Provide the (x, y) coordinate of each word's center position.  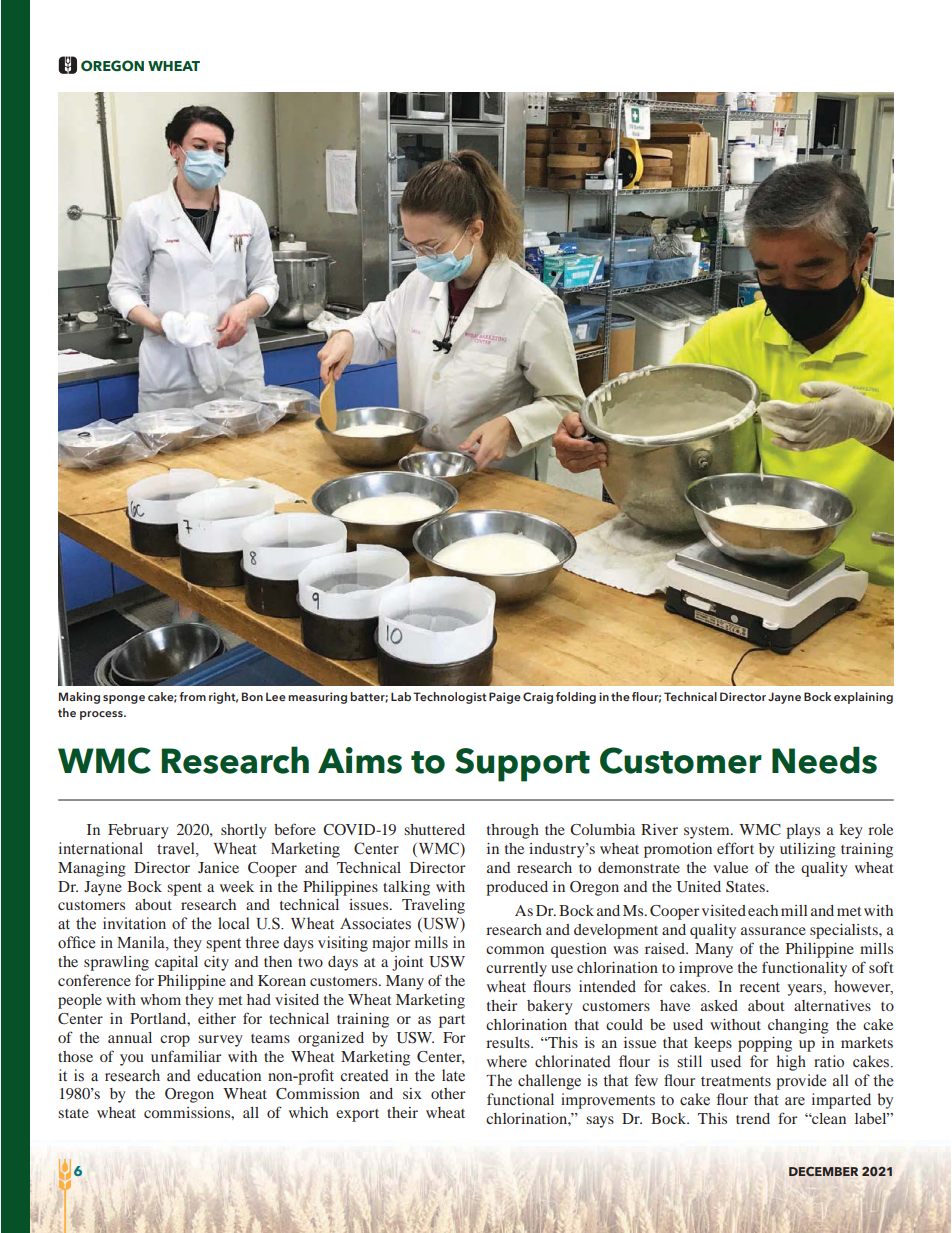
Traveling (433, 906)
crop (175, 1041)
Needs (824, 760)
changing (798, 1026)
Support (522, 765)
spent (184, 889)
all (251, 1112)
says (600, 1122)
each (763, 910)
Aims (360, 760)
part (452, 1021)
